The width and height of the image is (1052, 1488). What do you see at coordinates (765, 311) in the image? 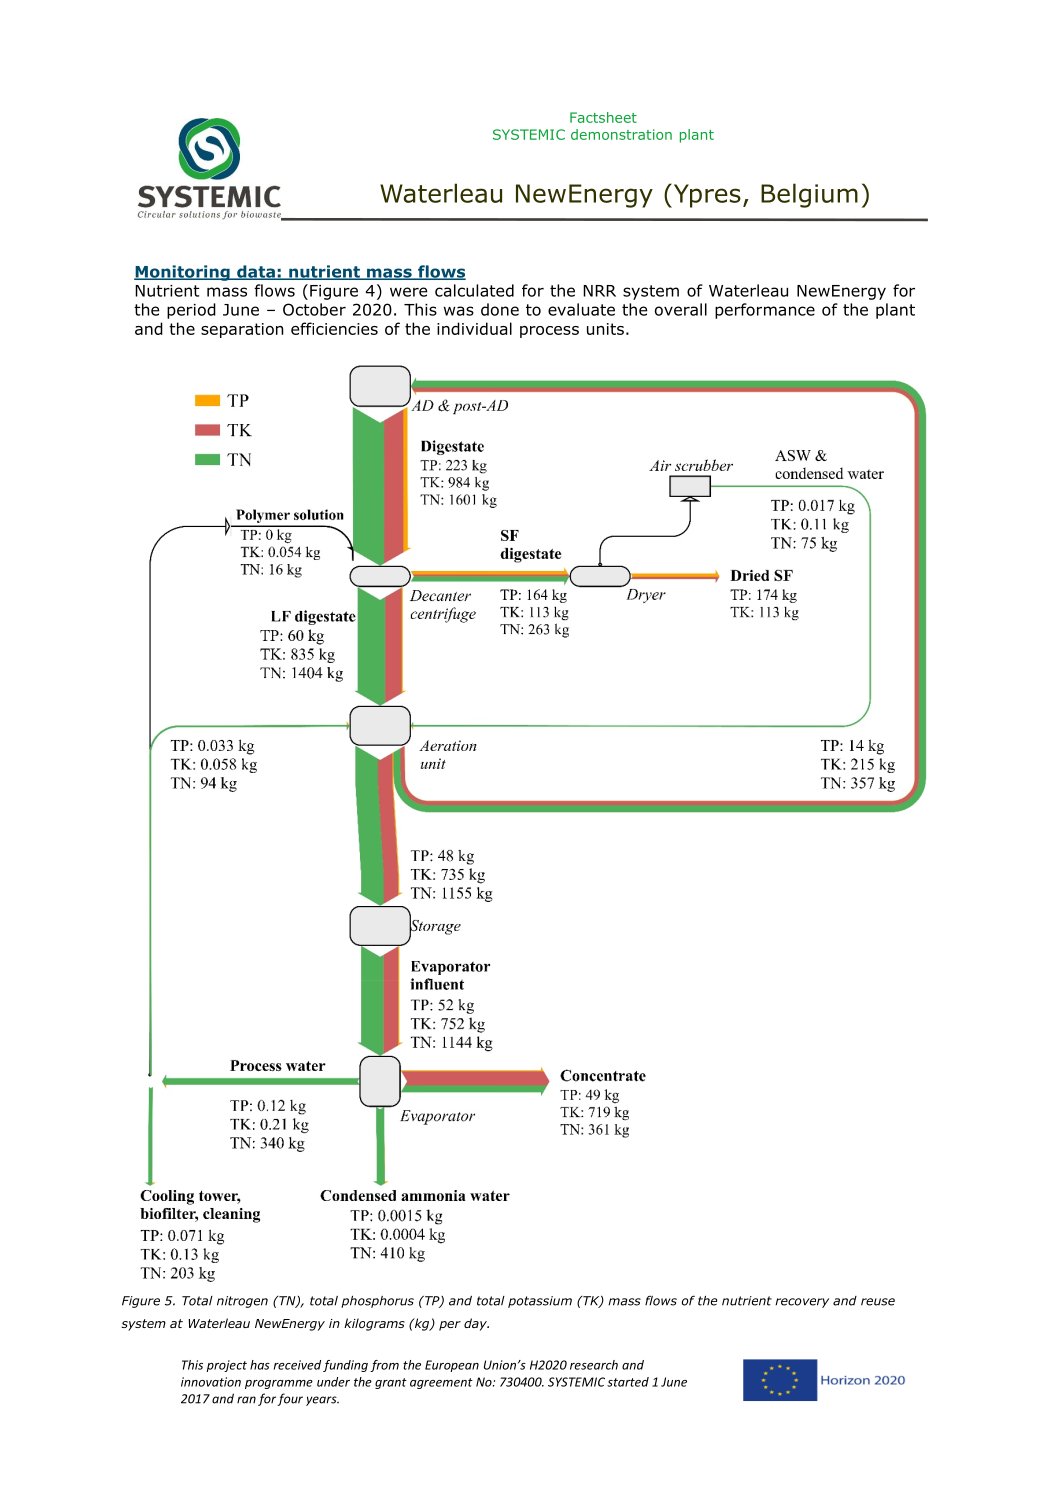
I see `performance` at bounding box center [765, 311].
